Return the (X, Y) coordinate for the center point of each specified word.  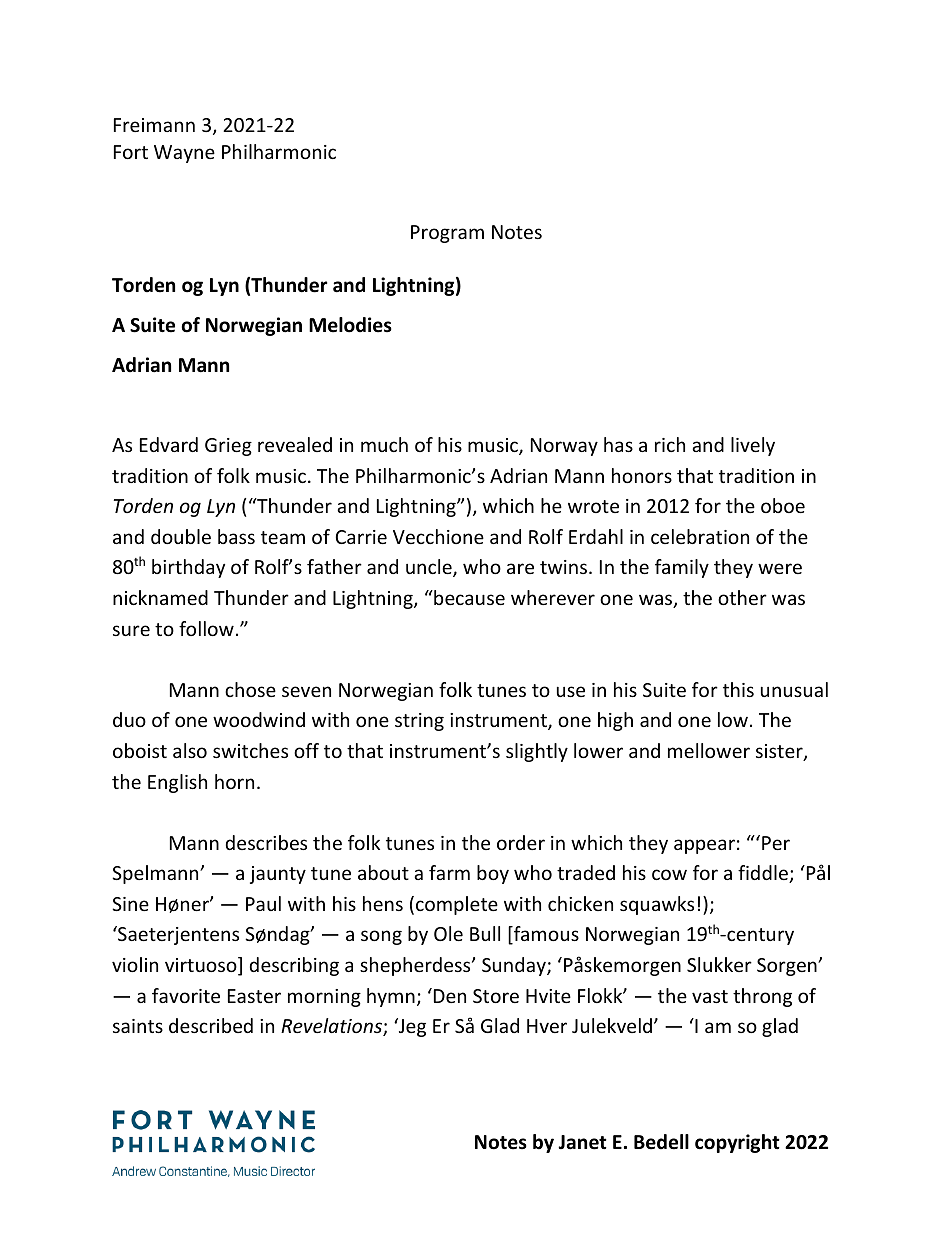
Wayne (184, 154)
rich (670, 444)
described (211, 1025)
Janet (582, 1142)
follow (206, 628)
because (468, 597)
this (738, 689)
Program (447, 234)
